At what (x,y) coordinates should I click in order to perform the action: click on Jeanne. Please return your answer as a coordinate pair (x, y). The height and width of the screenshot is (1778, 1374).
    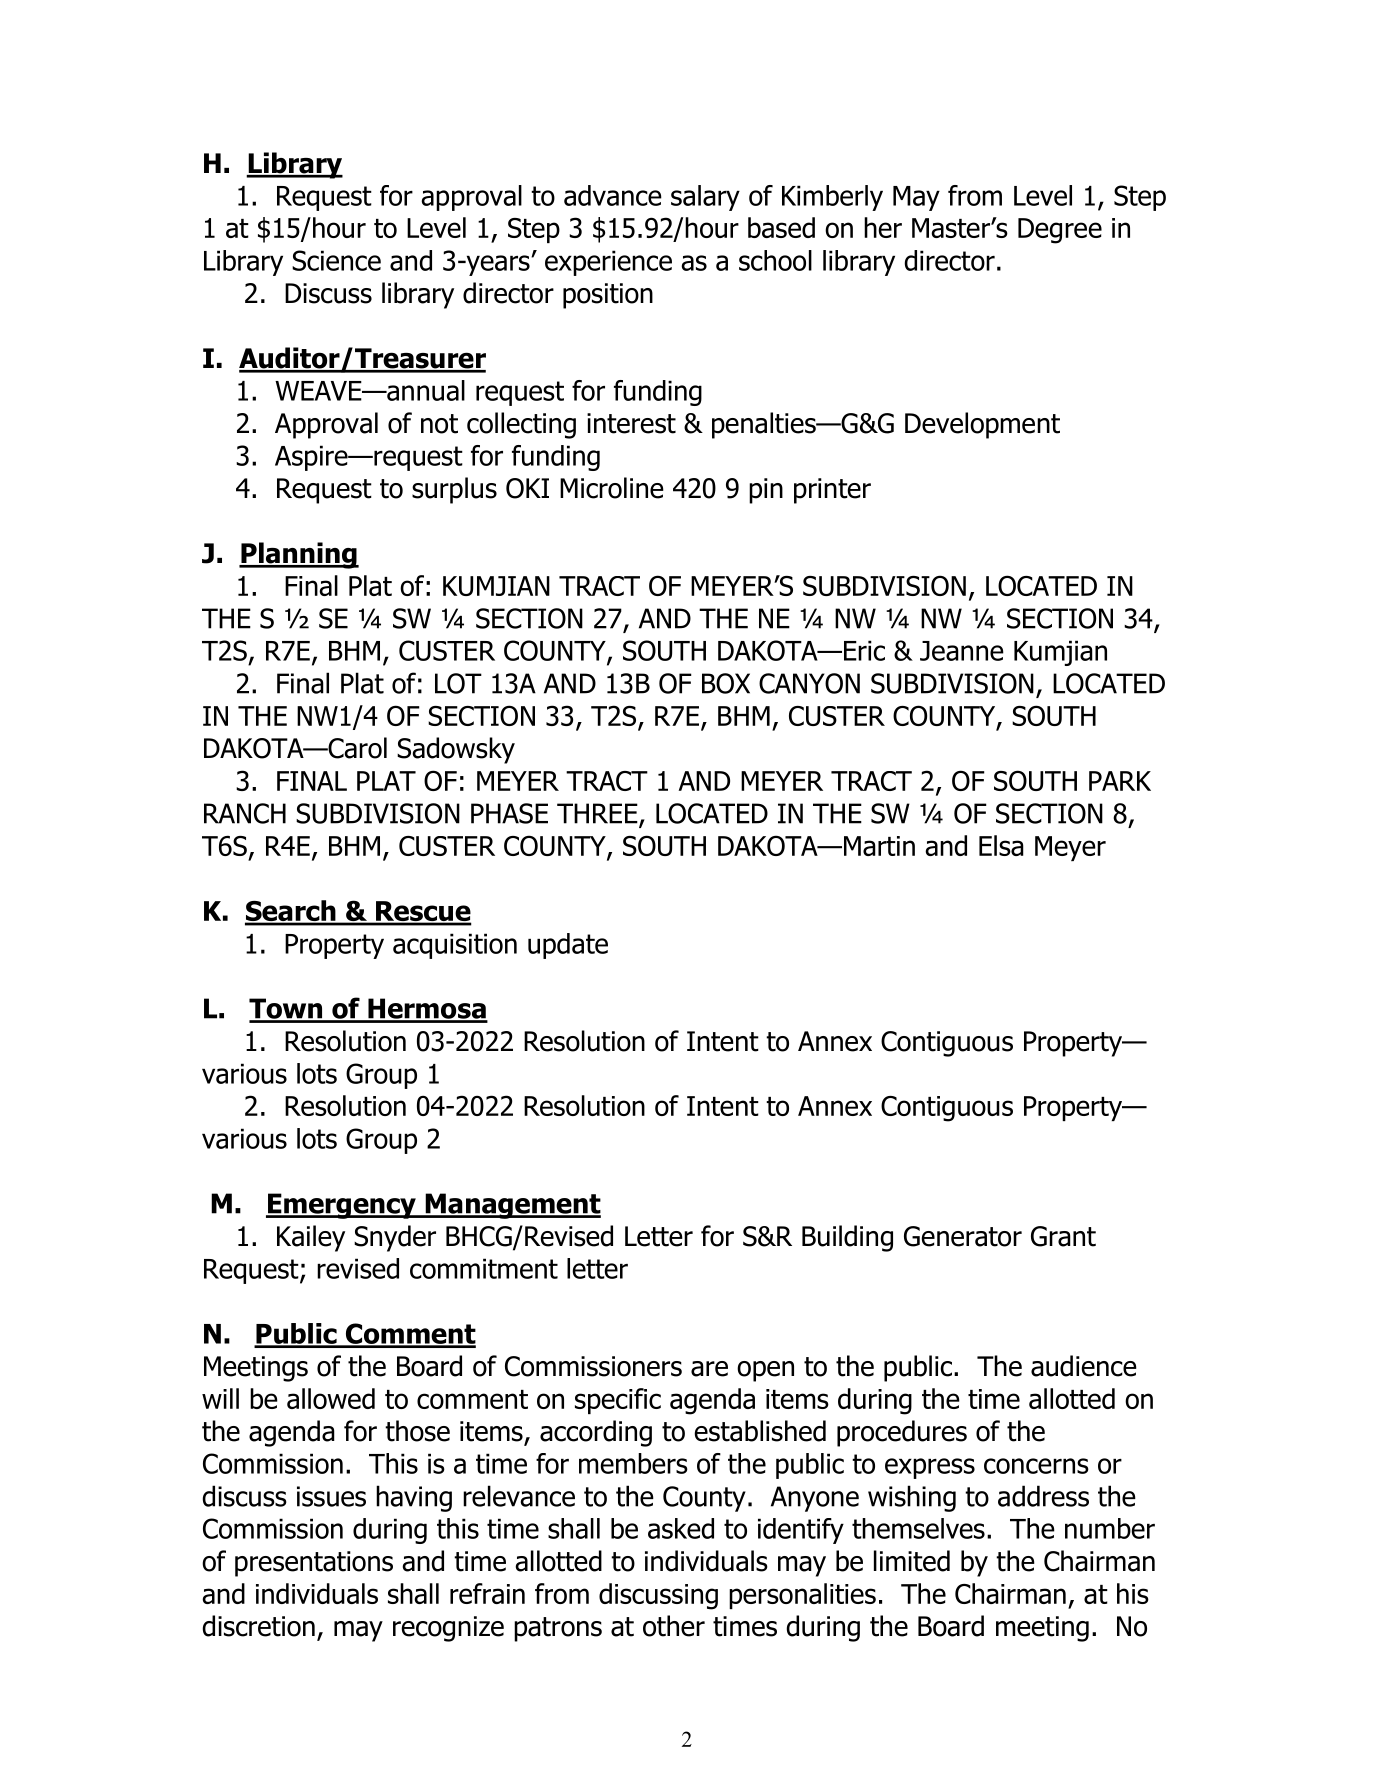
    Looking at the image, I should click on (962, 651).
